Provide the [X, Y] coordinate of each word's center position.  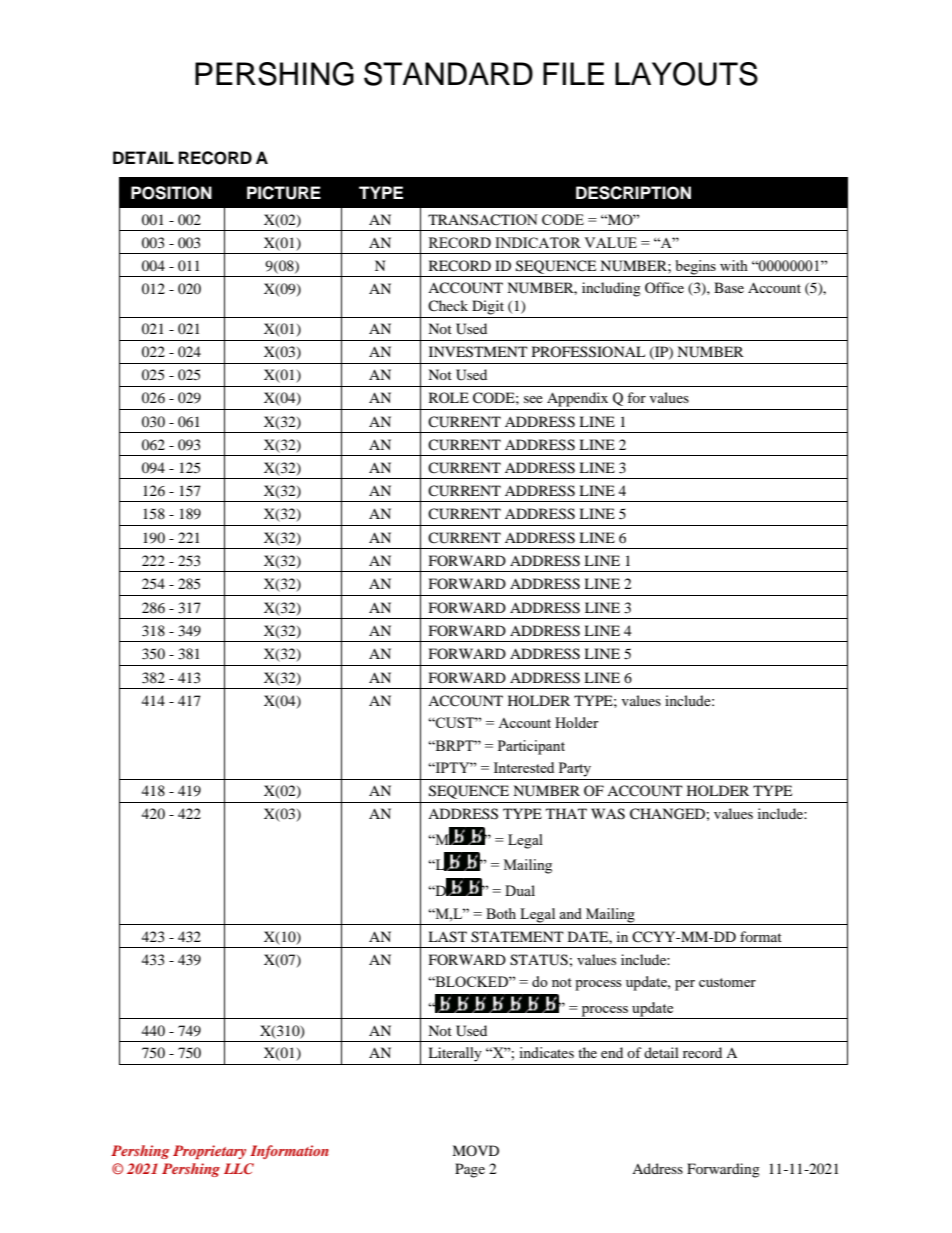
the [587, 1052]
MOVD [475, 1150]
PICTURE [284, 193]
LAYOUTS [686, 74]
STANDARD [448, 74]
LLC [239, 1168]
